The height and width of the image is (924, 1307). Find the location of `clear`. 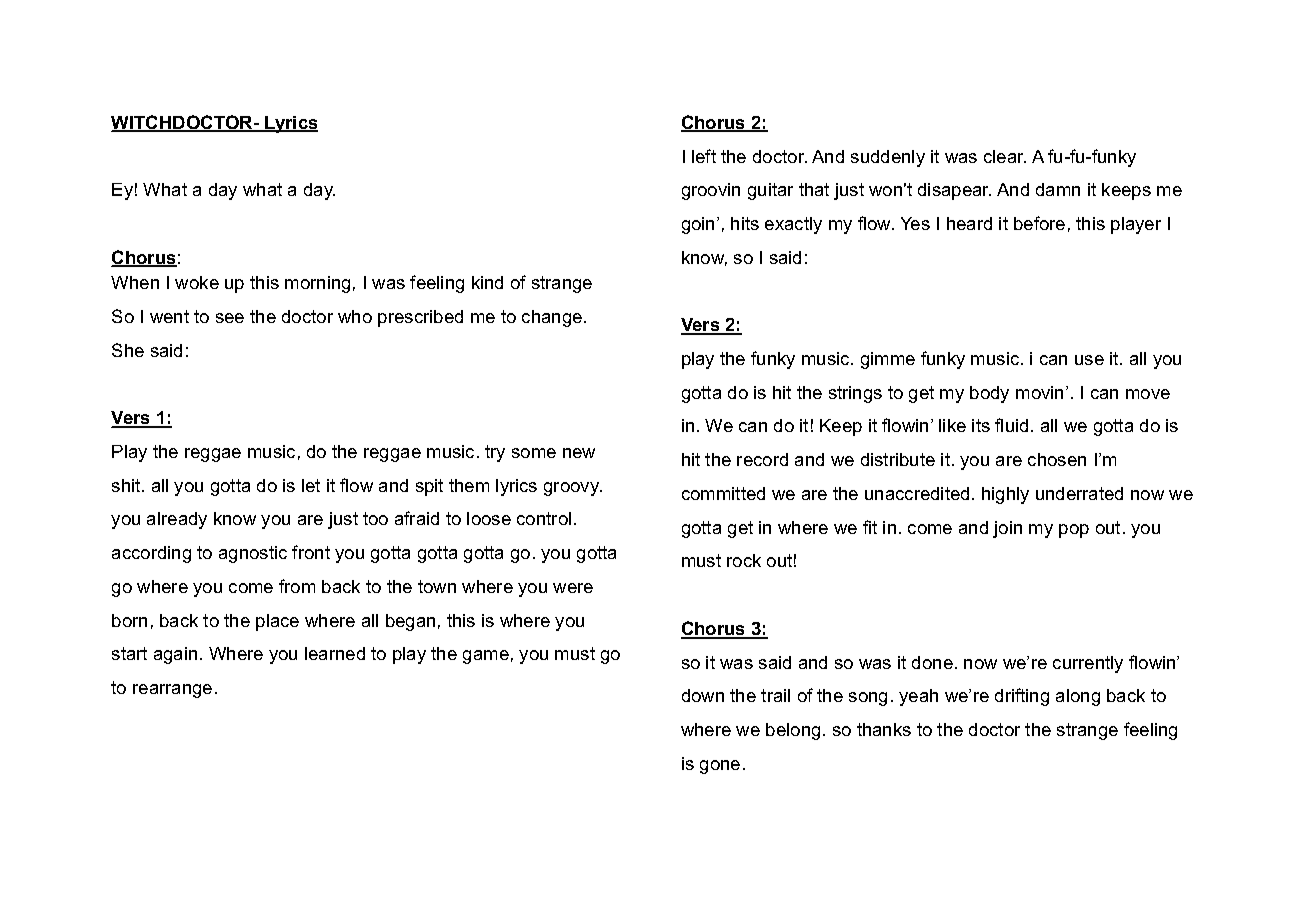

clear is located at coordinates (1005, 156).
